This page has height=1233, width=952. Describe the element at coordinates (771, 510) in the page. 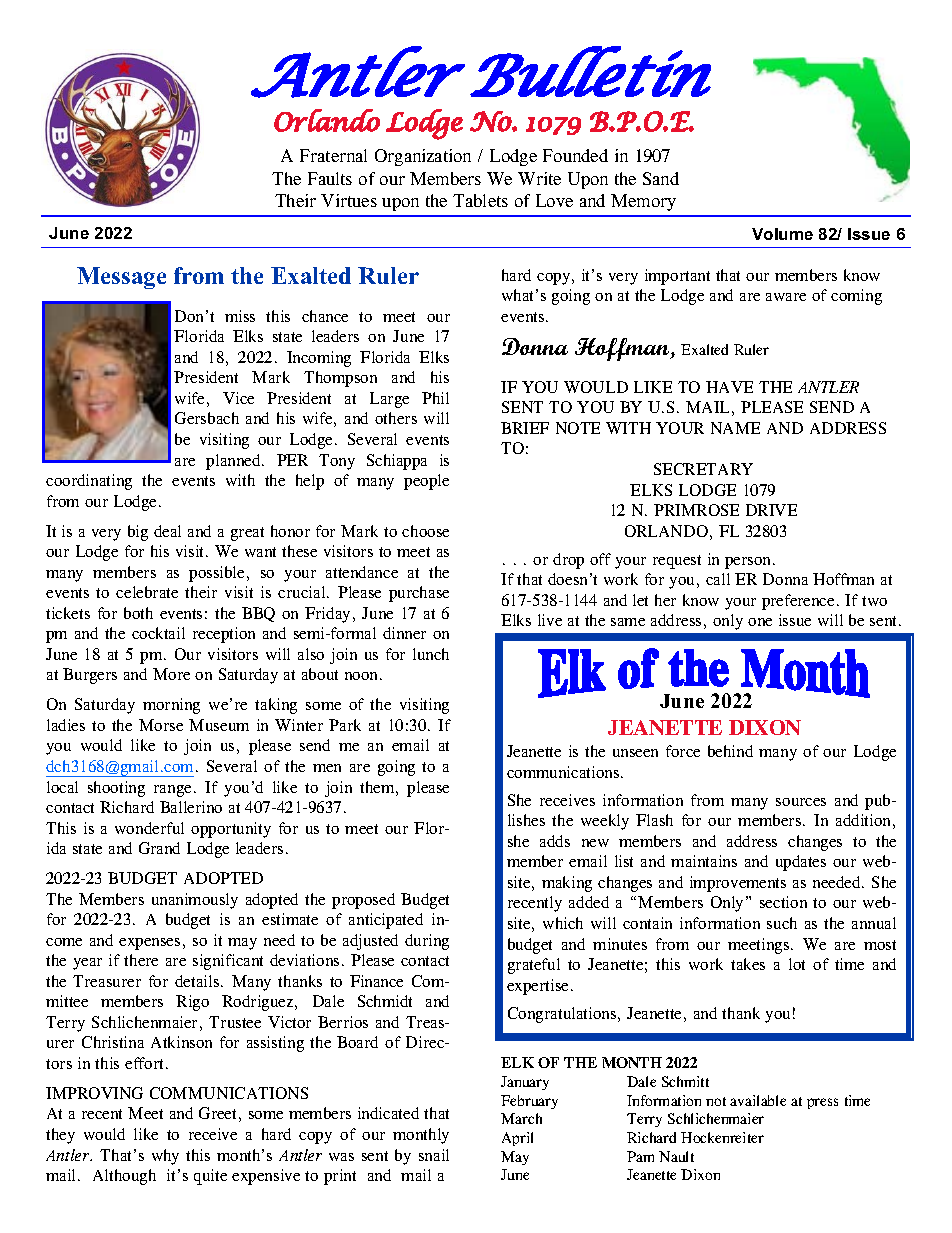

I see `DRIVE` at that location.
